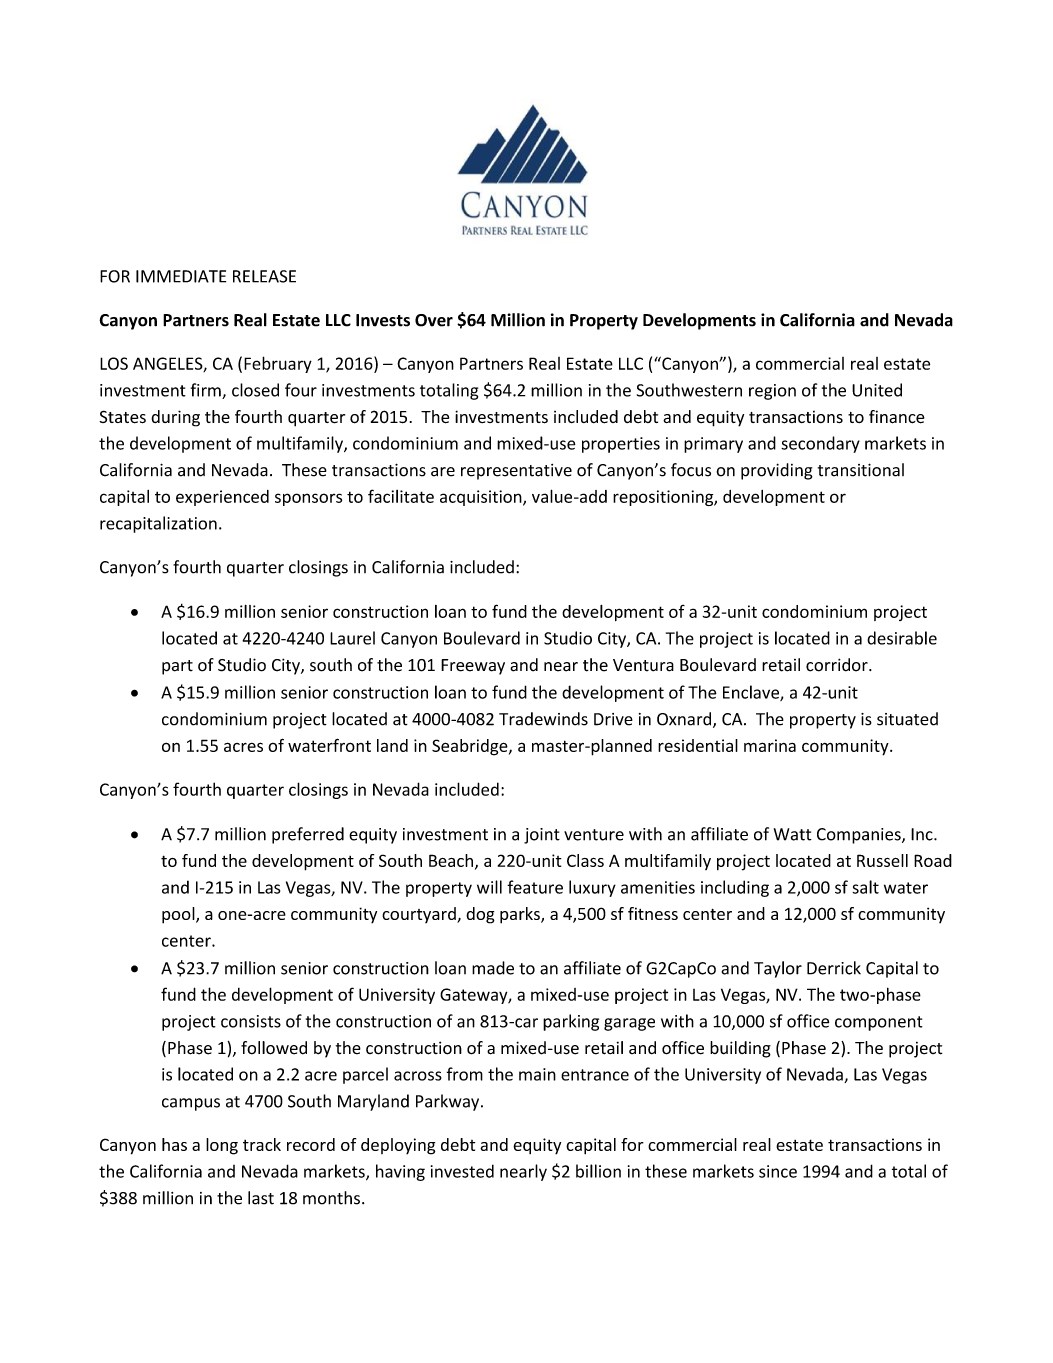 This image has width=1053, height=1363. What do you see at coordinates (902, 638) in the image?
I see `desirable` at bounding box center [902, 638].
